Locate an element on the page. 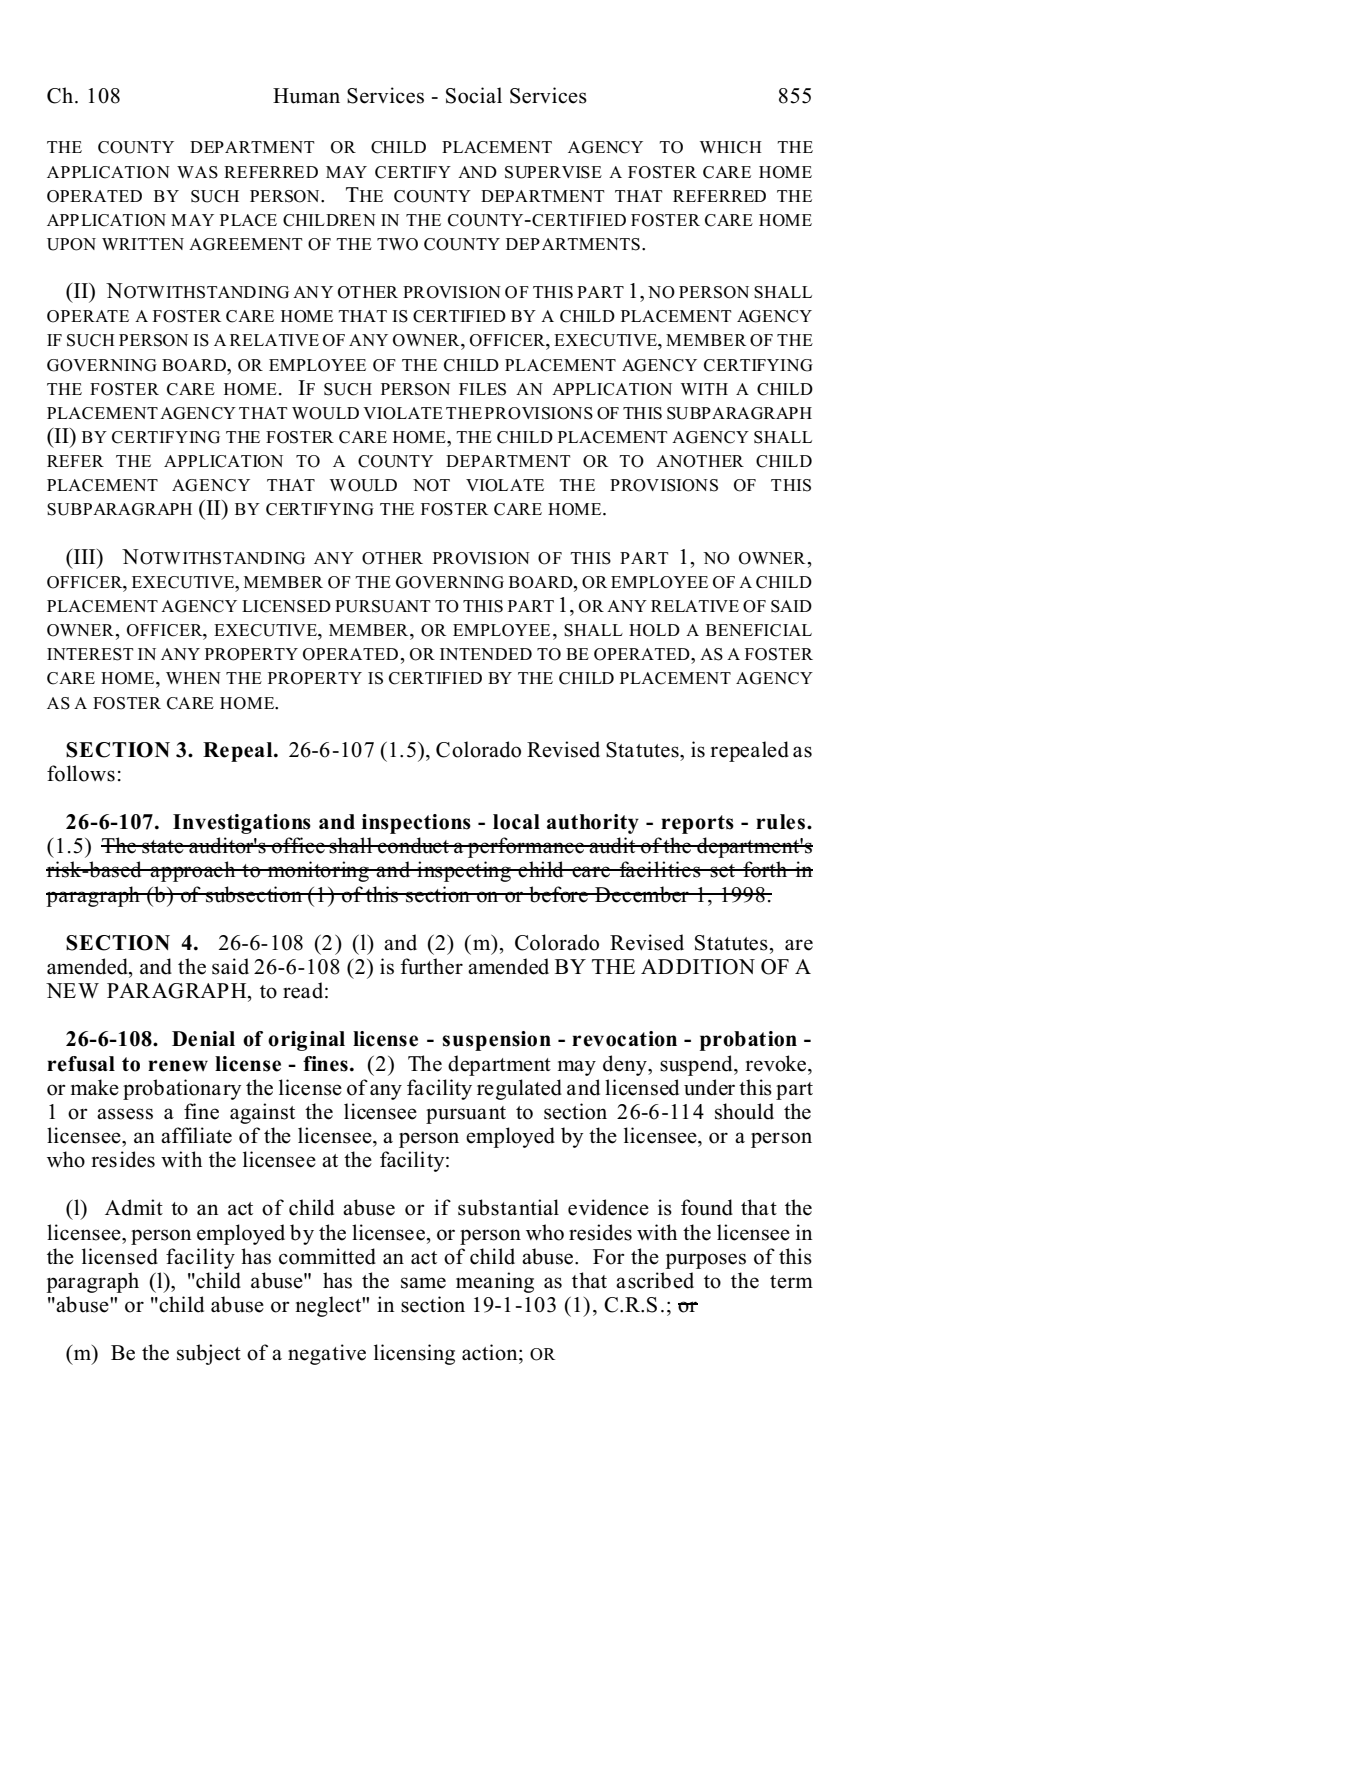 This image has width=1368, height=1770. WAS is located at coordinates (197, 172).
